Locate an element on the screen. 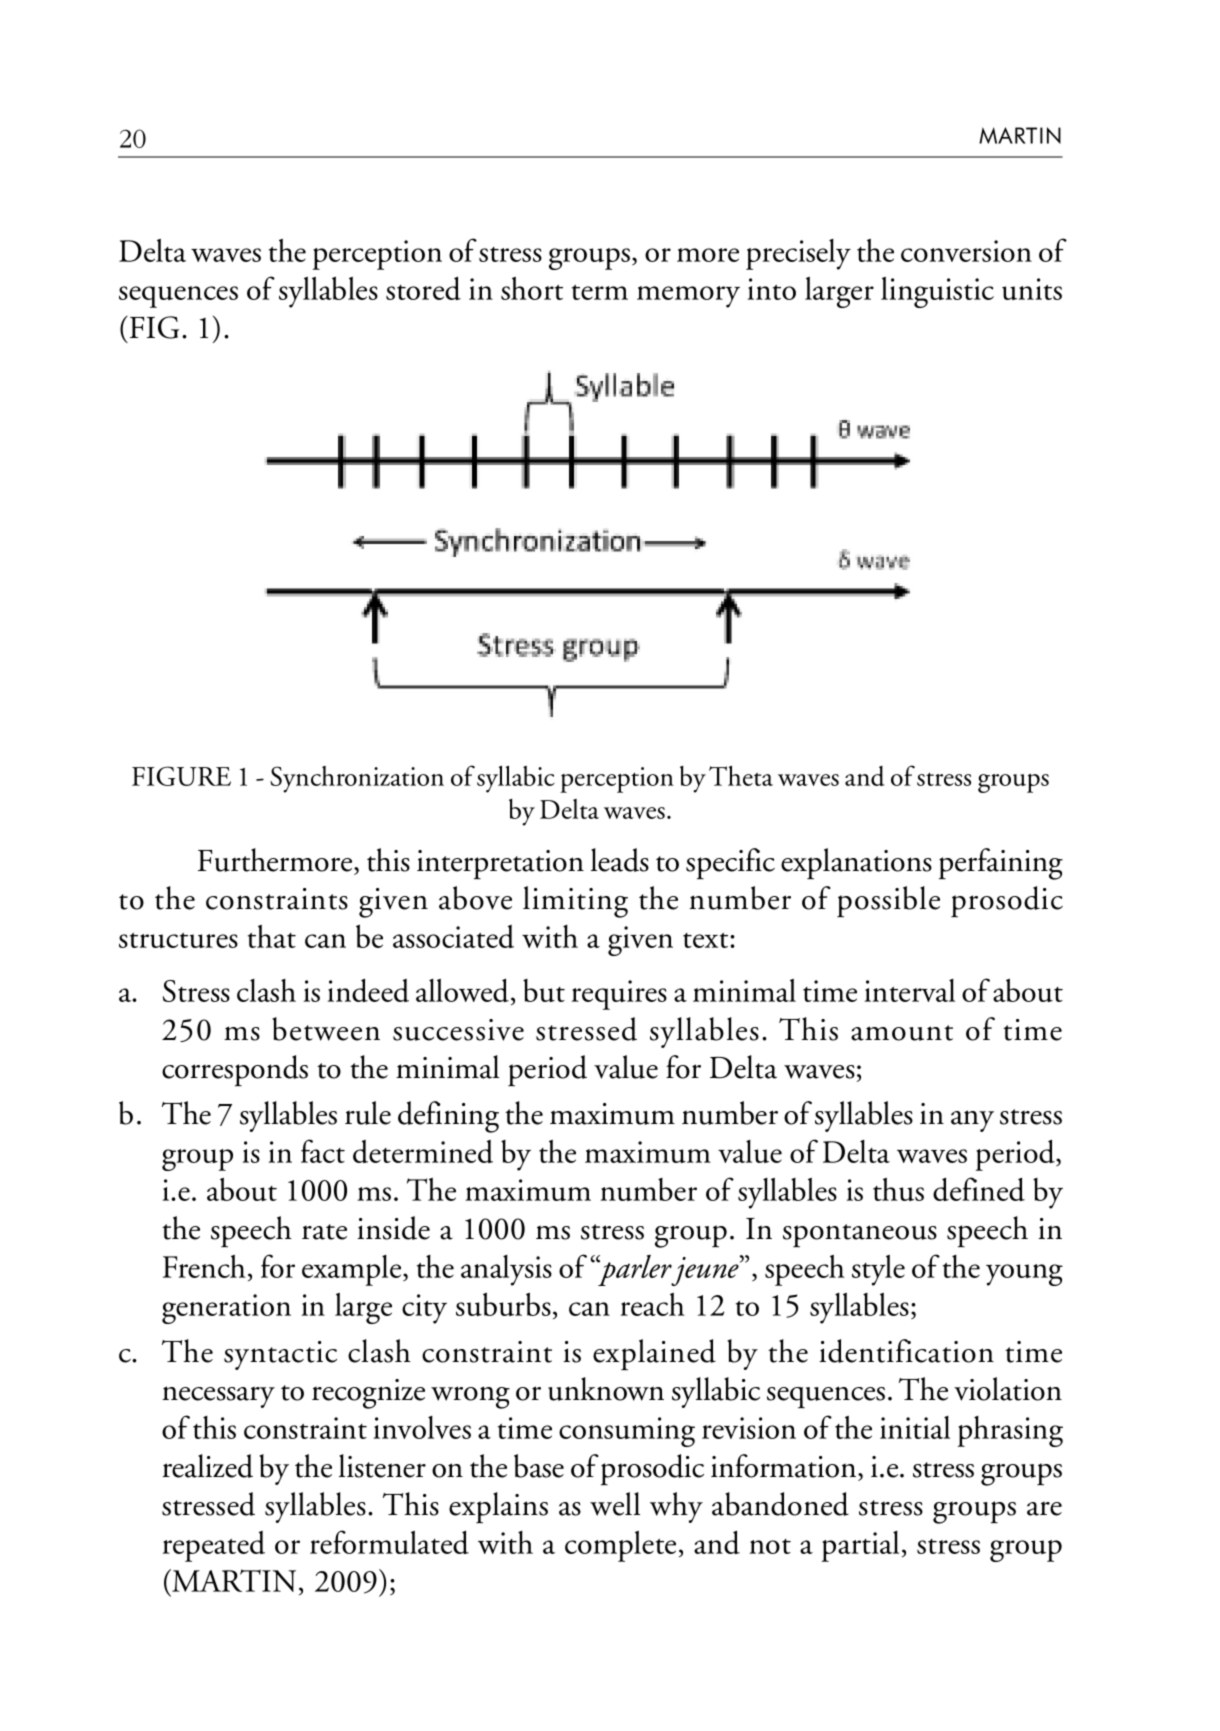  possible is located at coordinates (888, 902).
